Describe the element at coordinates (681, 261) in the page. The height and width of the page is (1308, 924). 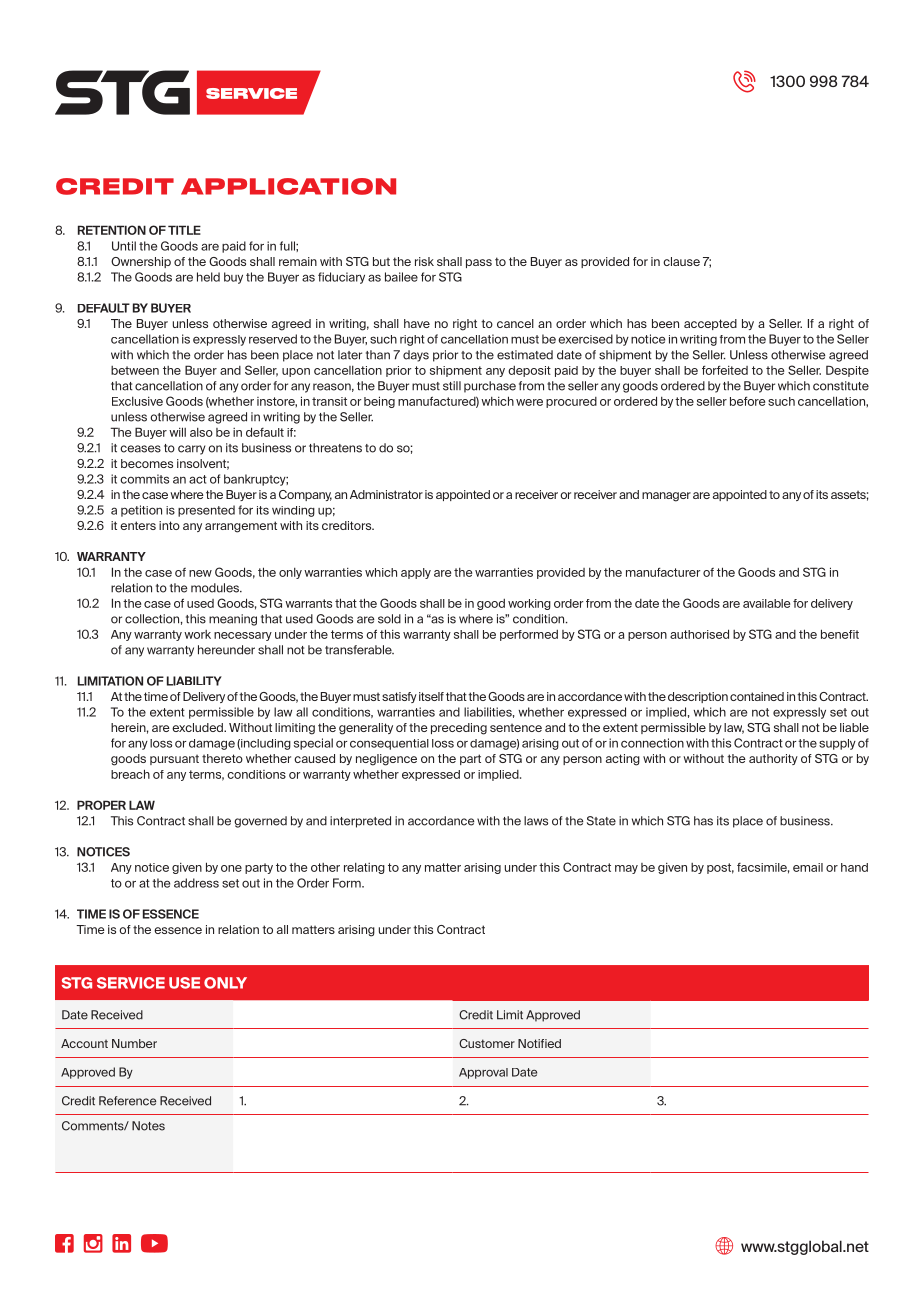
I see `clause` at that location.
